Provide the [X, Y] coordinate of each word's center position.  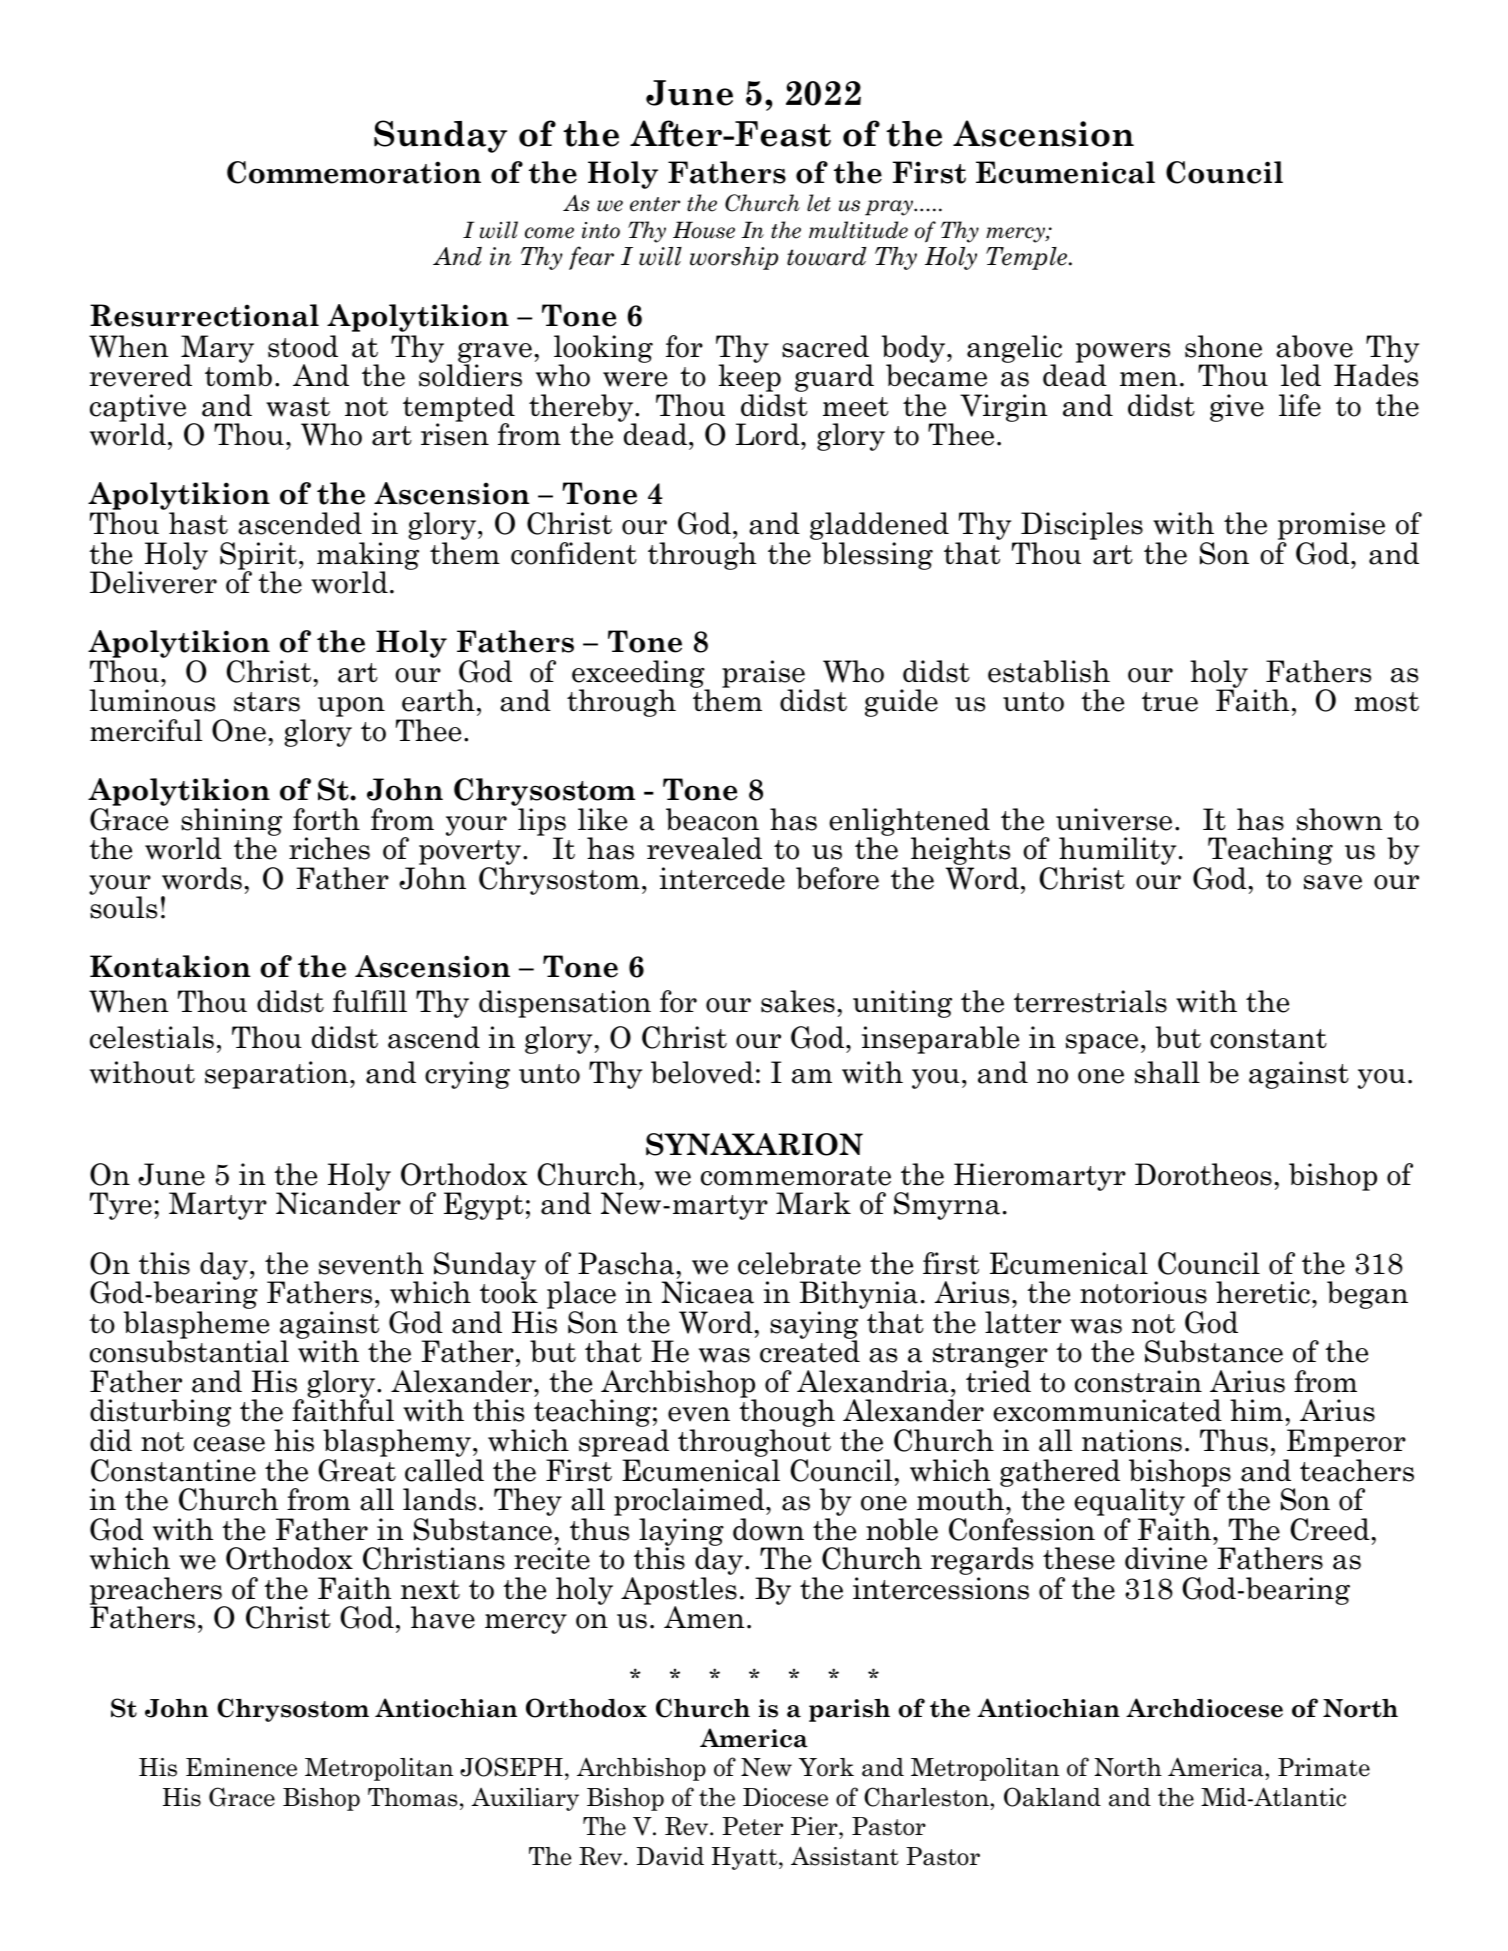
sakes [798, 1001]
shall [1167, 1072]
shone [1223, 346]
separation [276, 1075]
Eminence [241, 1767]
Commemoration [354, 172]
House [704, 230]
